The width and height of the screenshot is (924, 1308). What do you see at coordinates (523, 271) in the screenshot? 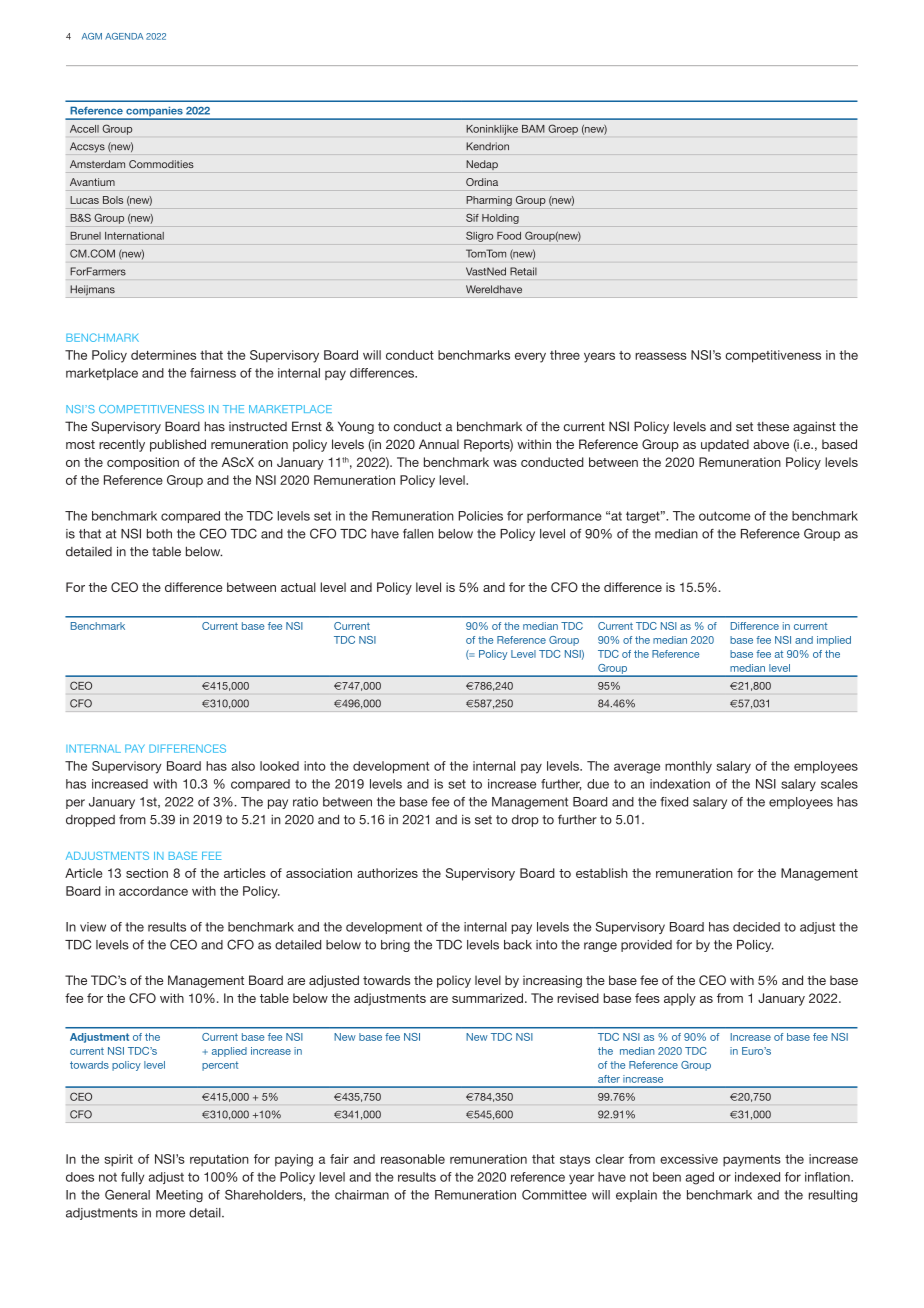
I see `Retail` at bounding box center [523, 271].
